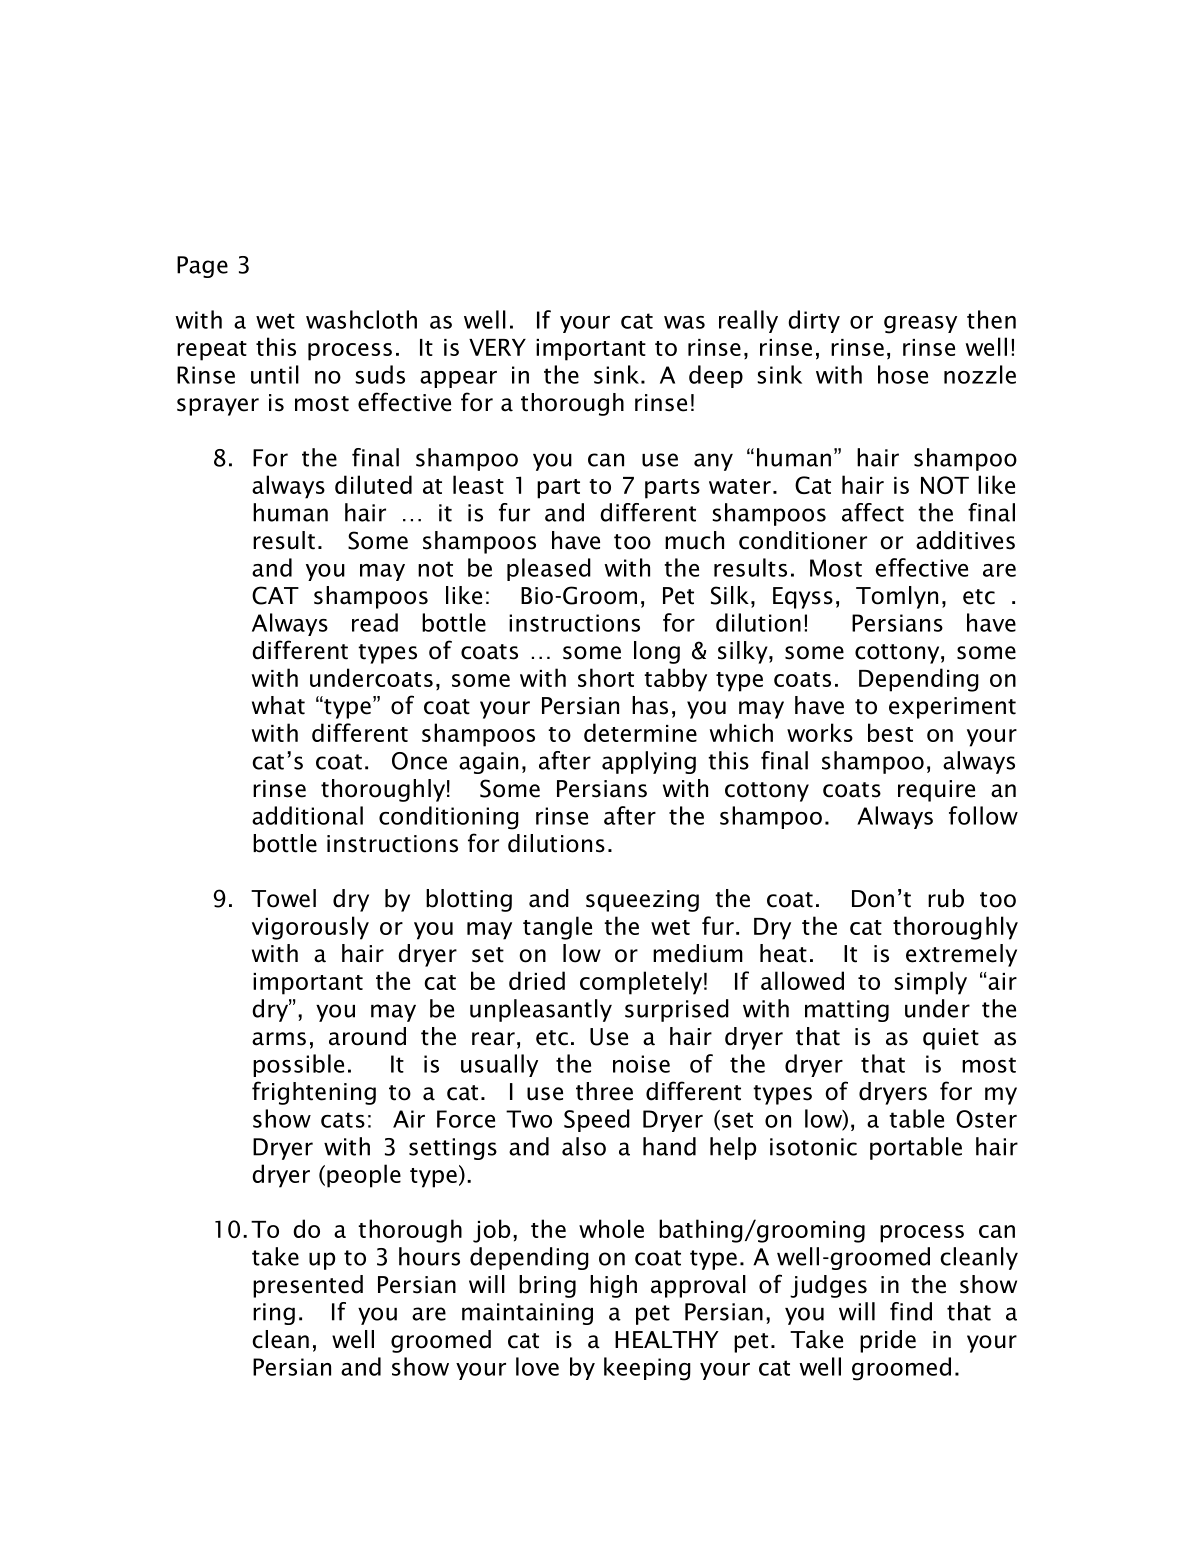 The image size is (1193, 1544). I want to click on require, so click(936, 791).
